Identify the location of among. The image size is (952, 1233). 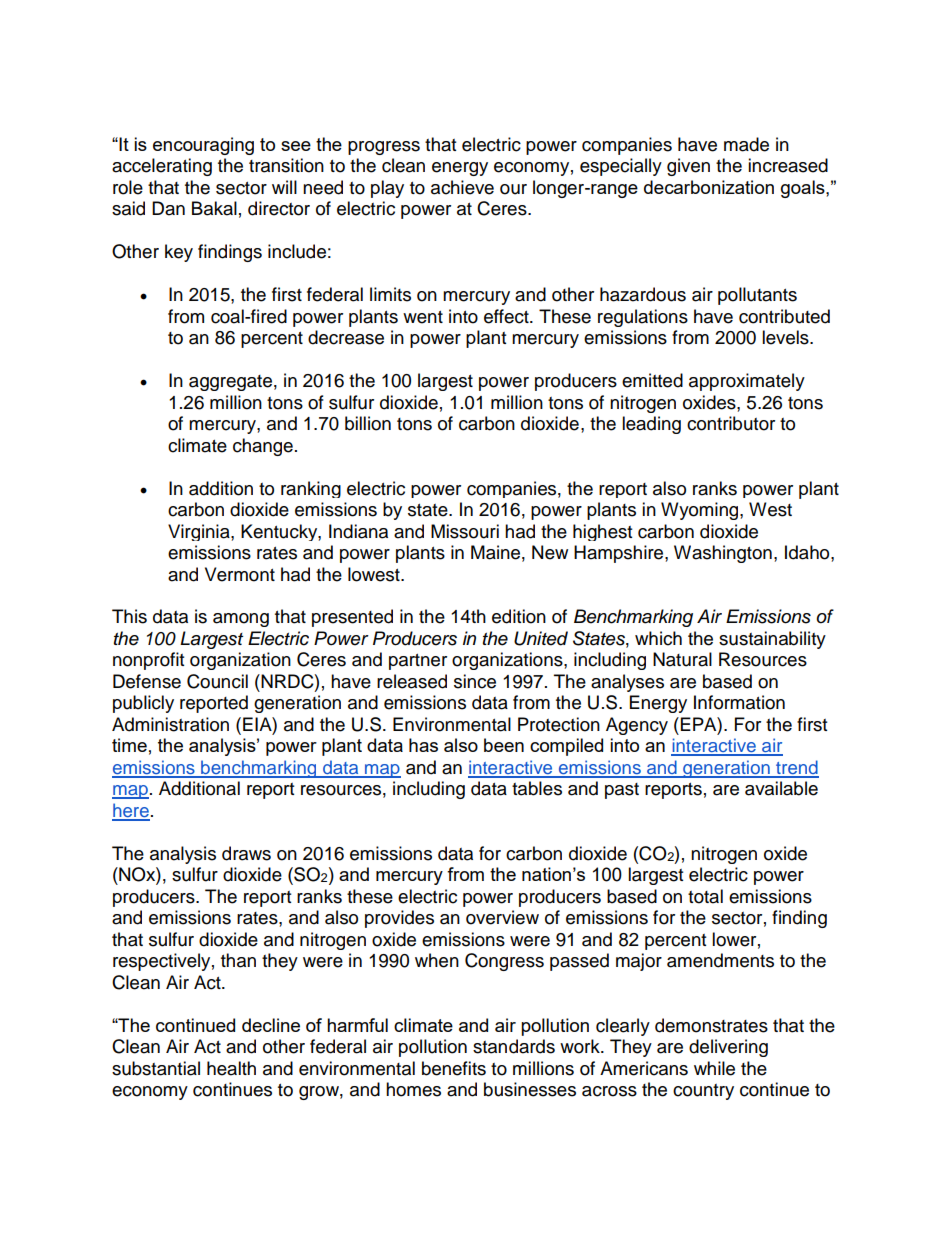
(241, 620).
